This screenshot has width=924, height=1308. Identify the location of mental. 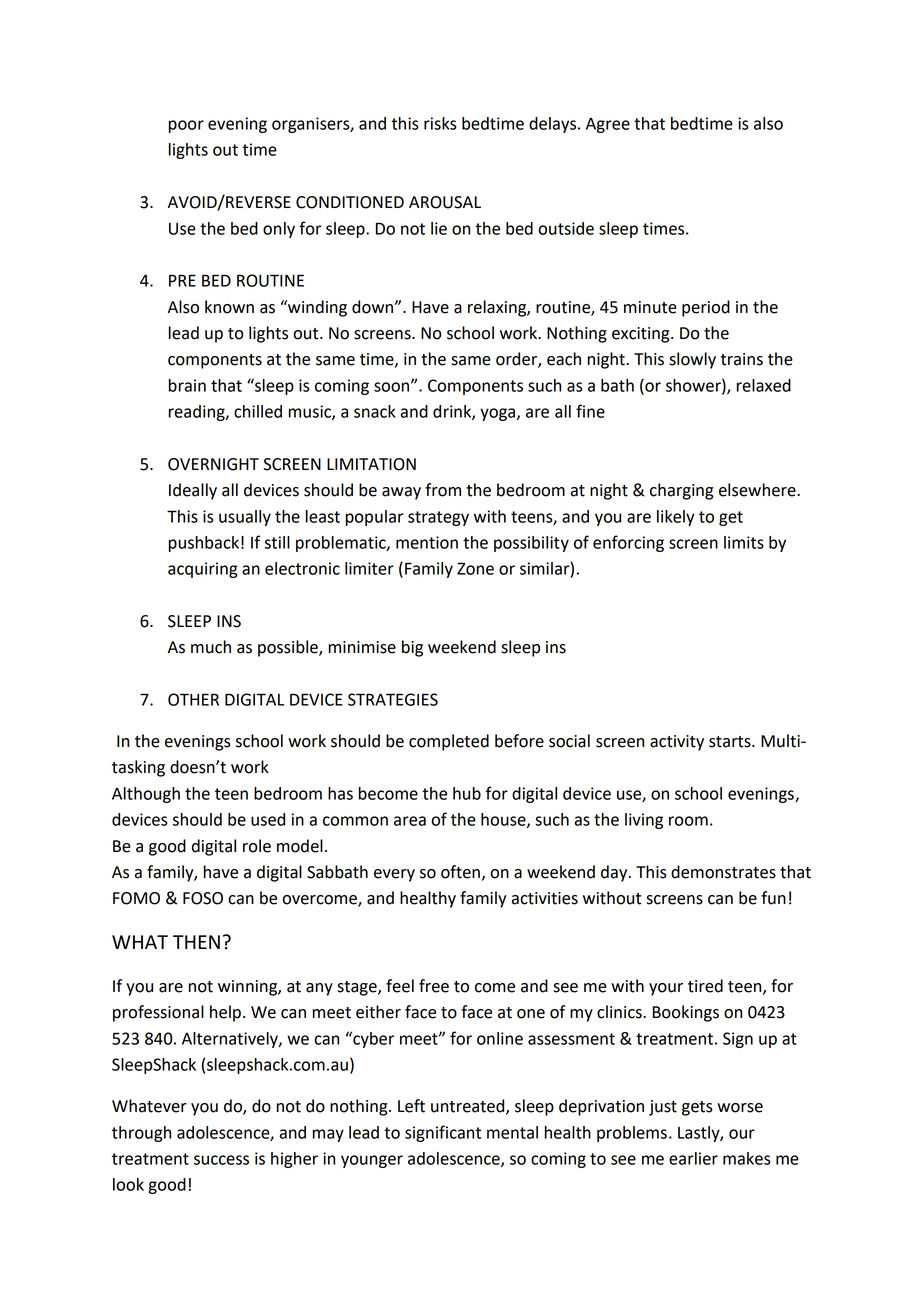
(512, 1132).
